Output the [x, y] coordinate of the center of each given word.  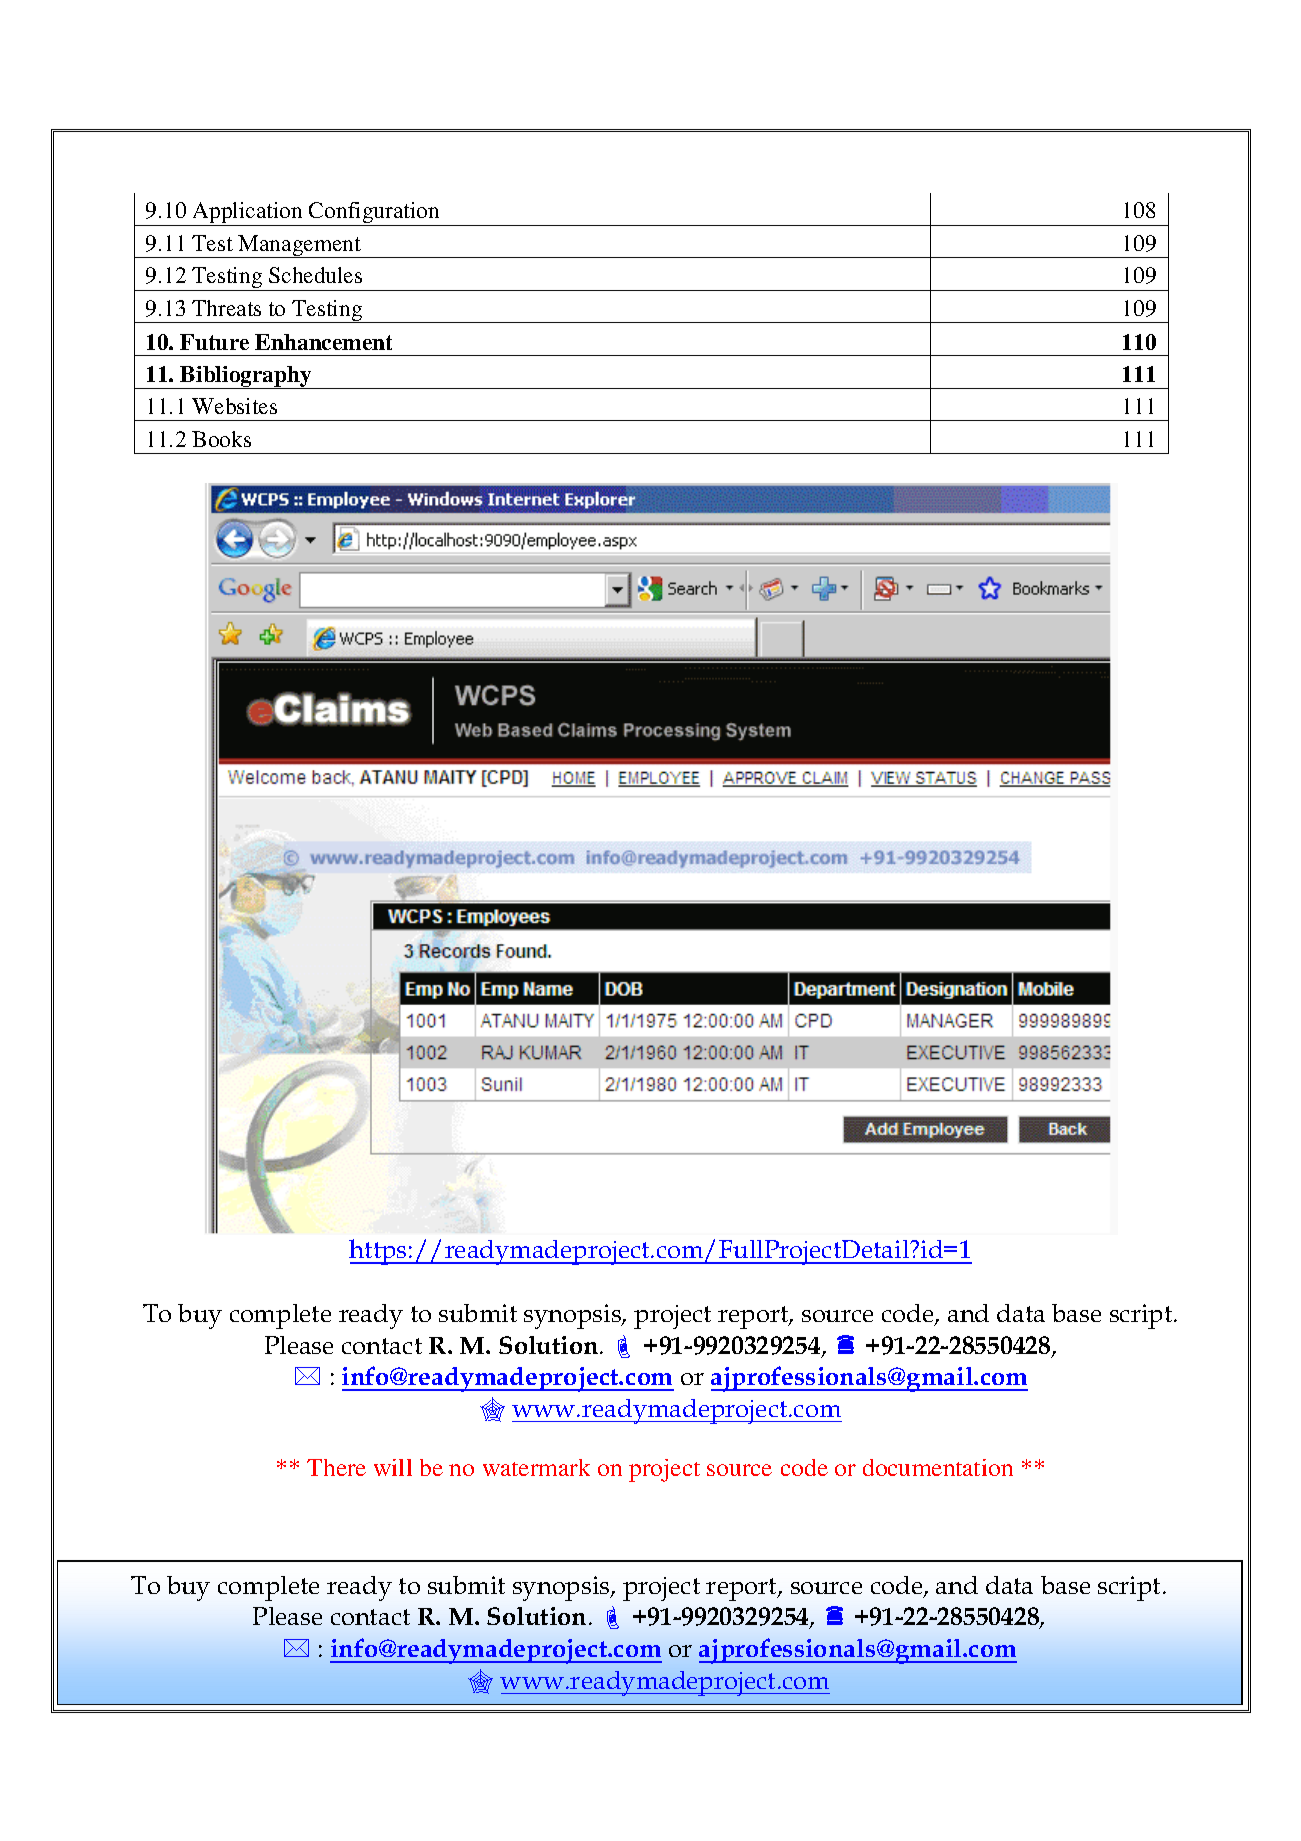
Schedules [315, 275]
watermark [536, 1467]
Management [300, 246]
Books [221, 439]
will [393, 1467]
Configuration [375, 214]
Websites [234, 406]
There [336, 1467]
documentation [938, 1467]
